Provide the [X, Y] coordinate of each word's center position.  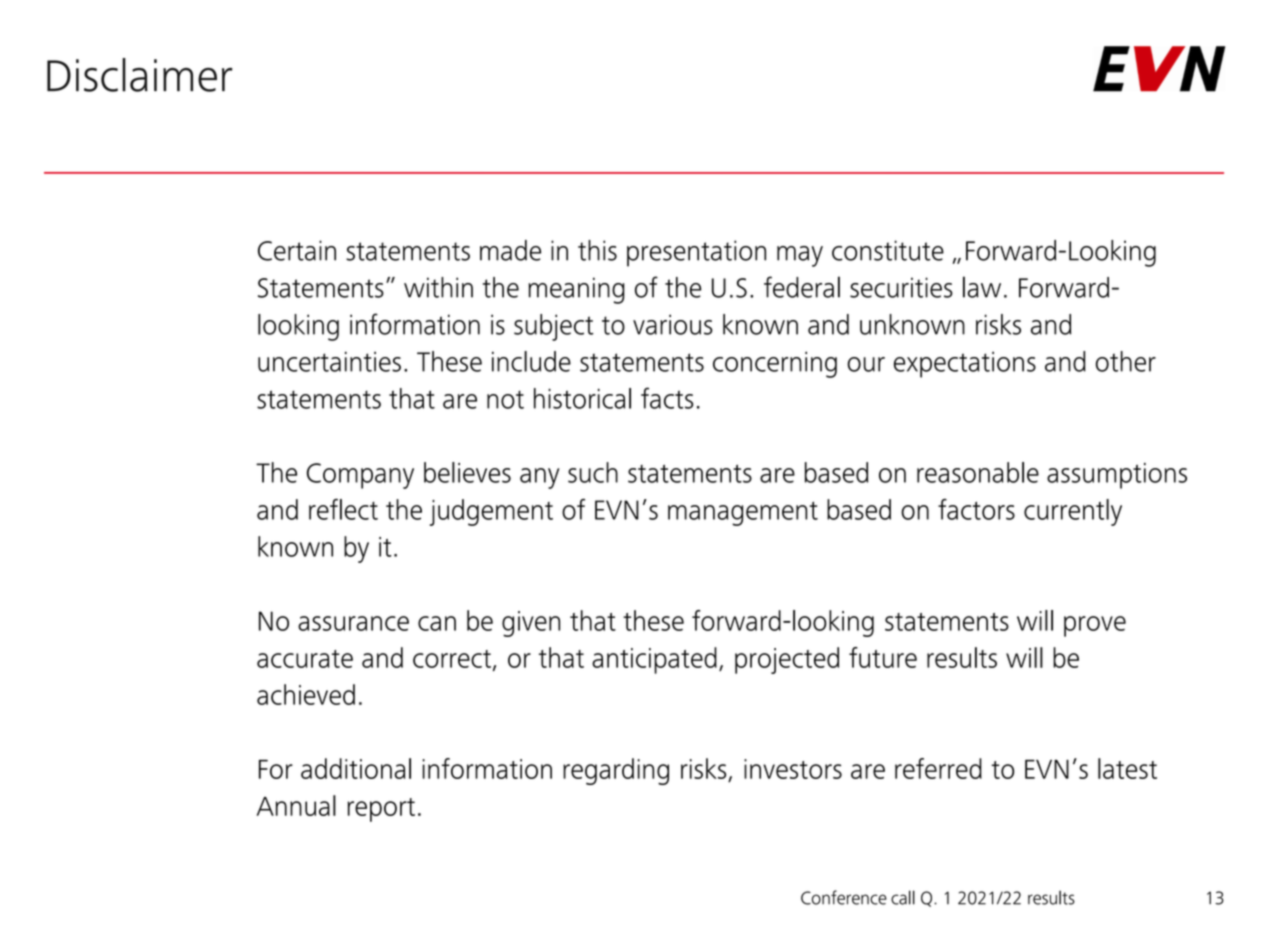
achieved [306, 694]
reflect [343, 509]
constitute [888, 250]
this [597, 250]
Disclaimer [139, 75]
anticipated [654, 660]
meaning [576, 290]
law [982, 287]
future [883, 657]
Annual [296, 805]
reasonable [978, 472]
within [438, 287]
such [593, 472]
